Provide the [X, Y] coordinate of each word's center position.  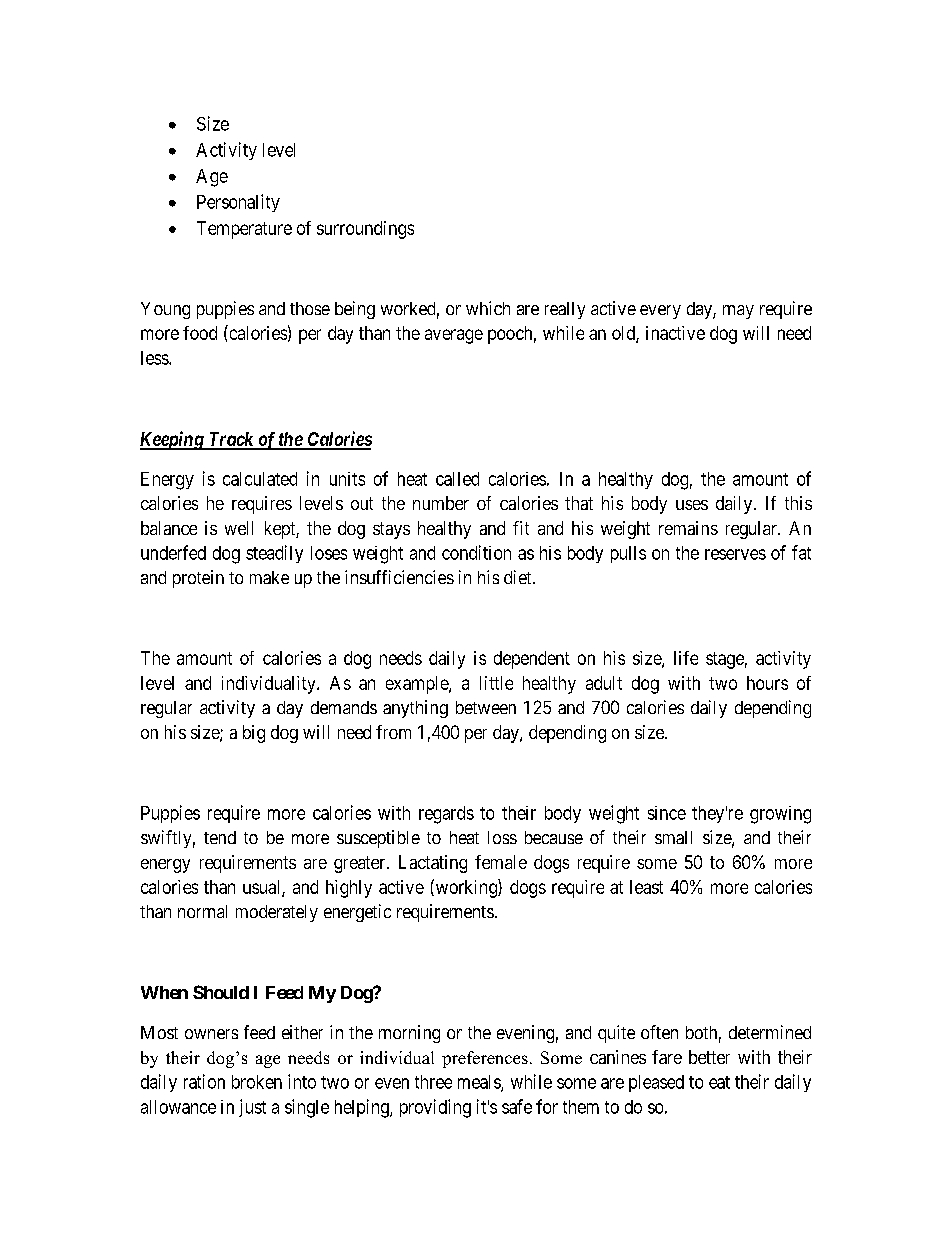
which [488, 308]
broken [257, 1082]
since [667, 813]
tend [220, 837]
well [239, 528]
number [441, 503]
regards [446, 815]
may [738, 312]
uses [692, 505]
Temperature [244, 230]
